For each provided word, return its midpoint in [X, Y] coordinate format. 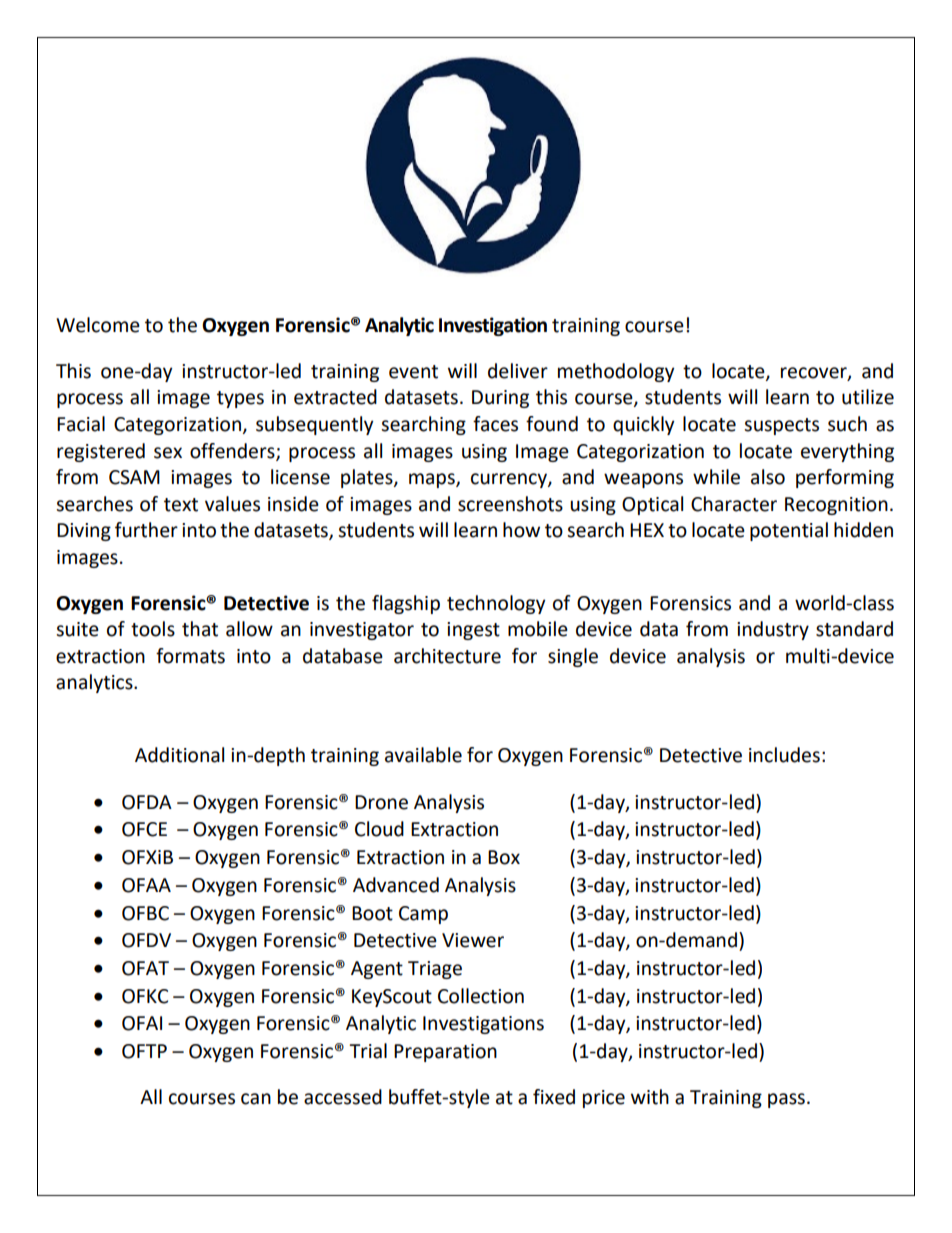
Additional [179, 755]
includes [784, 755]
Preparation [445, 1053]
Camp [423, 915]
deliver [518, 371]
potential [789, 531]
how [521, 530]
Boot [372, 913]
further [146, 530]
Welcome [98, 325]
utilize [868, 397]
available [423, 755]
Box [504, 857]
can [256, 1099]
